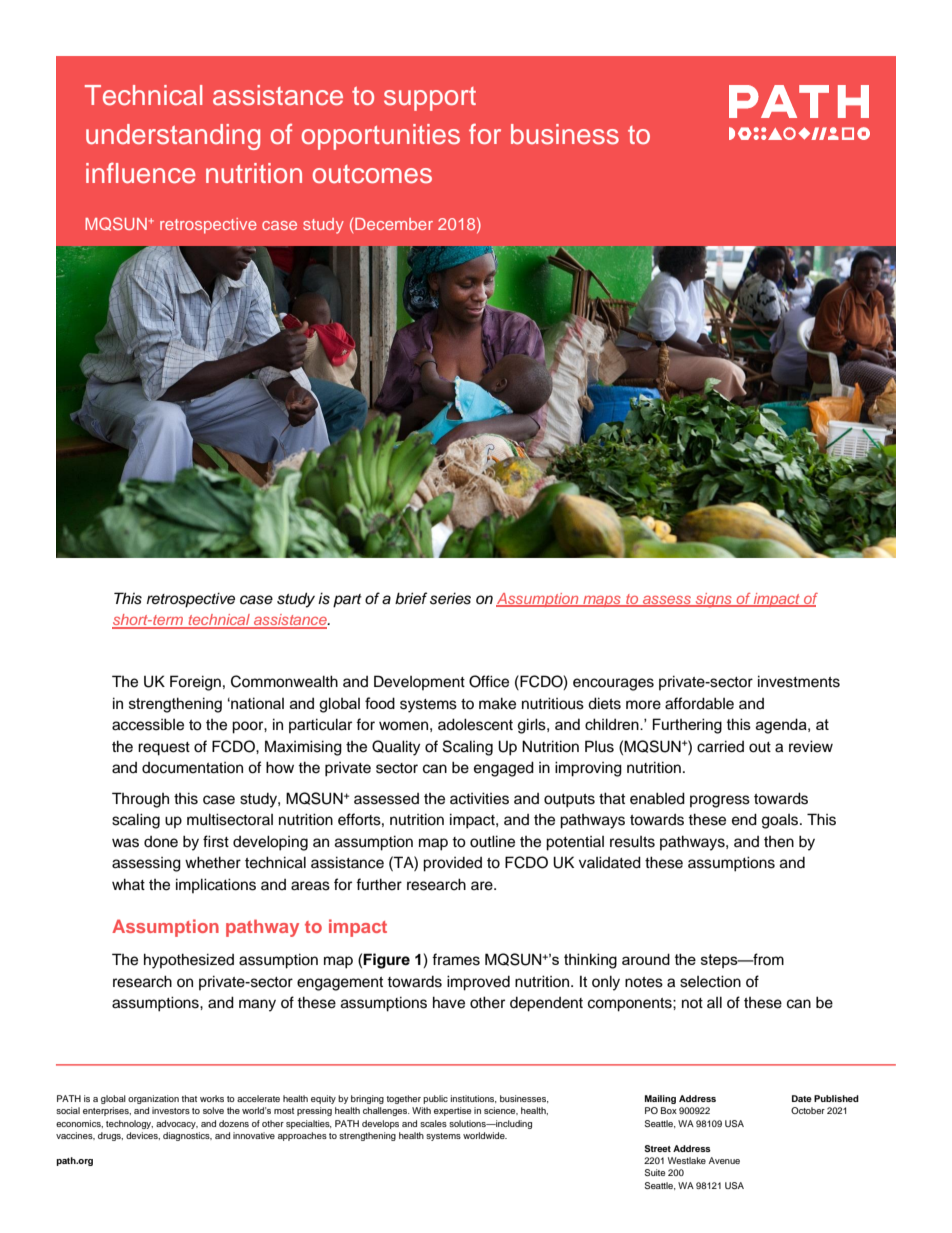 The image size is (952, 1233). Describe the element at coordinates (128, 884) in the document. I see `what` at that location.
